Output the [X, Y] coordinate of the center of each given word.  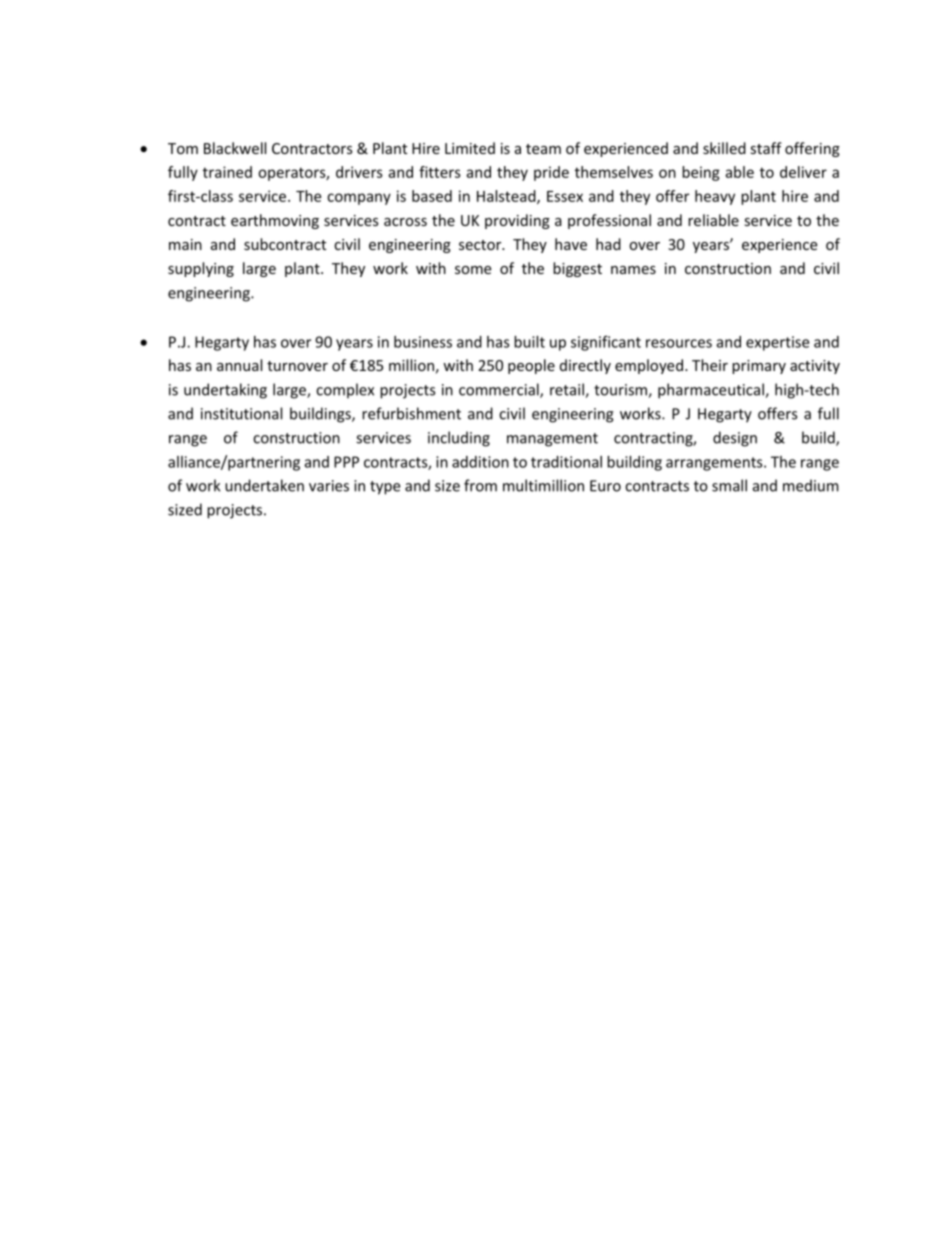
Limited [470, 148]
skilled [724, 148]
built [529, 342]
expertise [777, 343]
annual [239, 365]
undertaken [264, 485]
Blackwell [235, 148]
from [480, 485]
